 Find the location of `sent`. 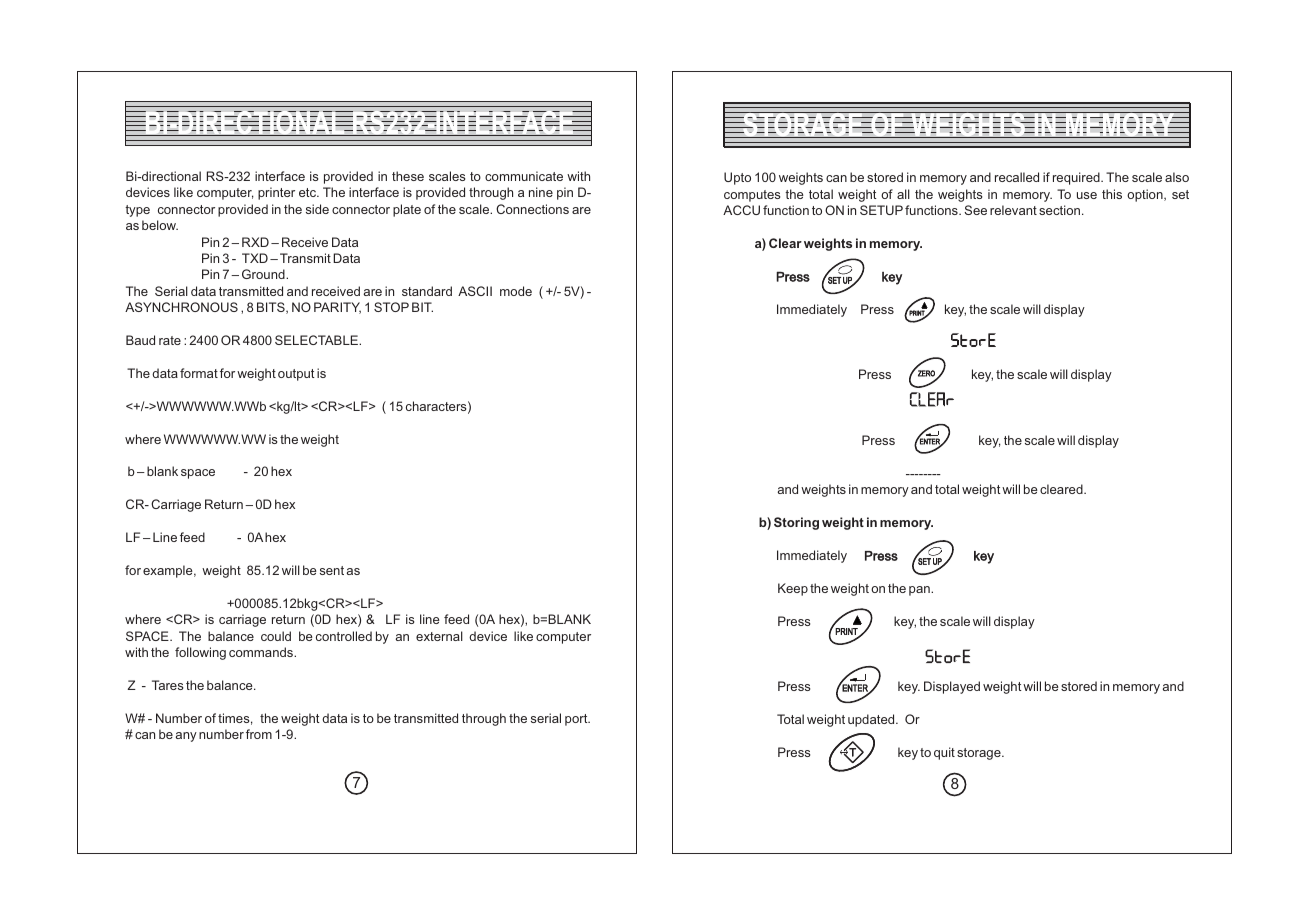

sent is located at coordinates (332, 570).
